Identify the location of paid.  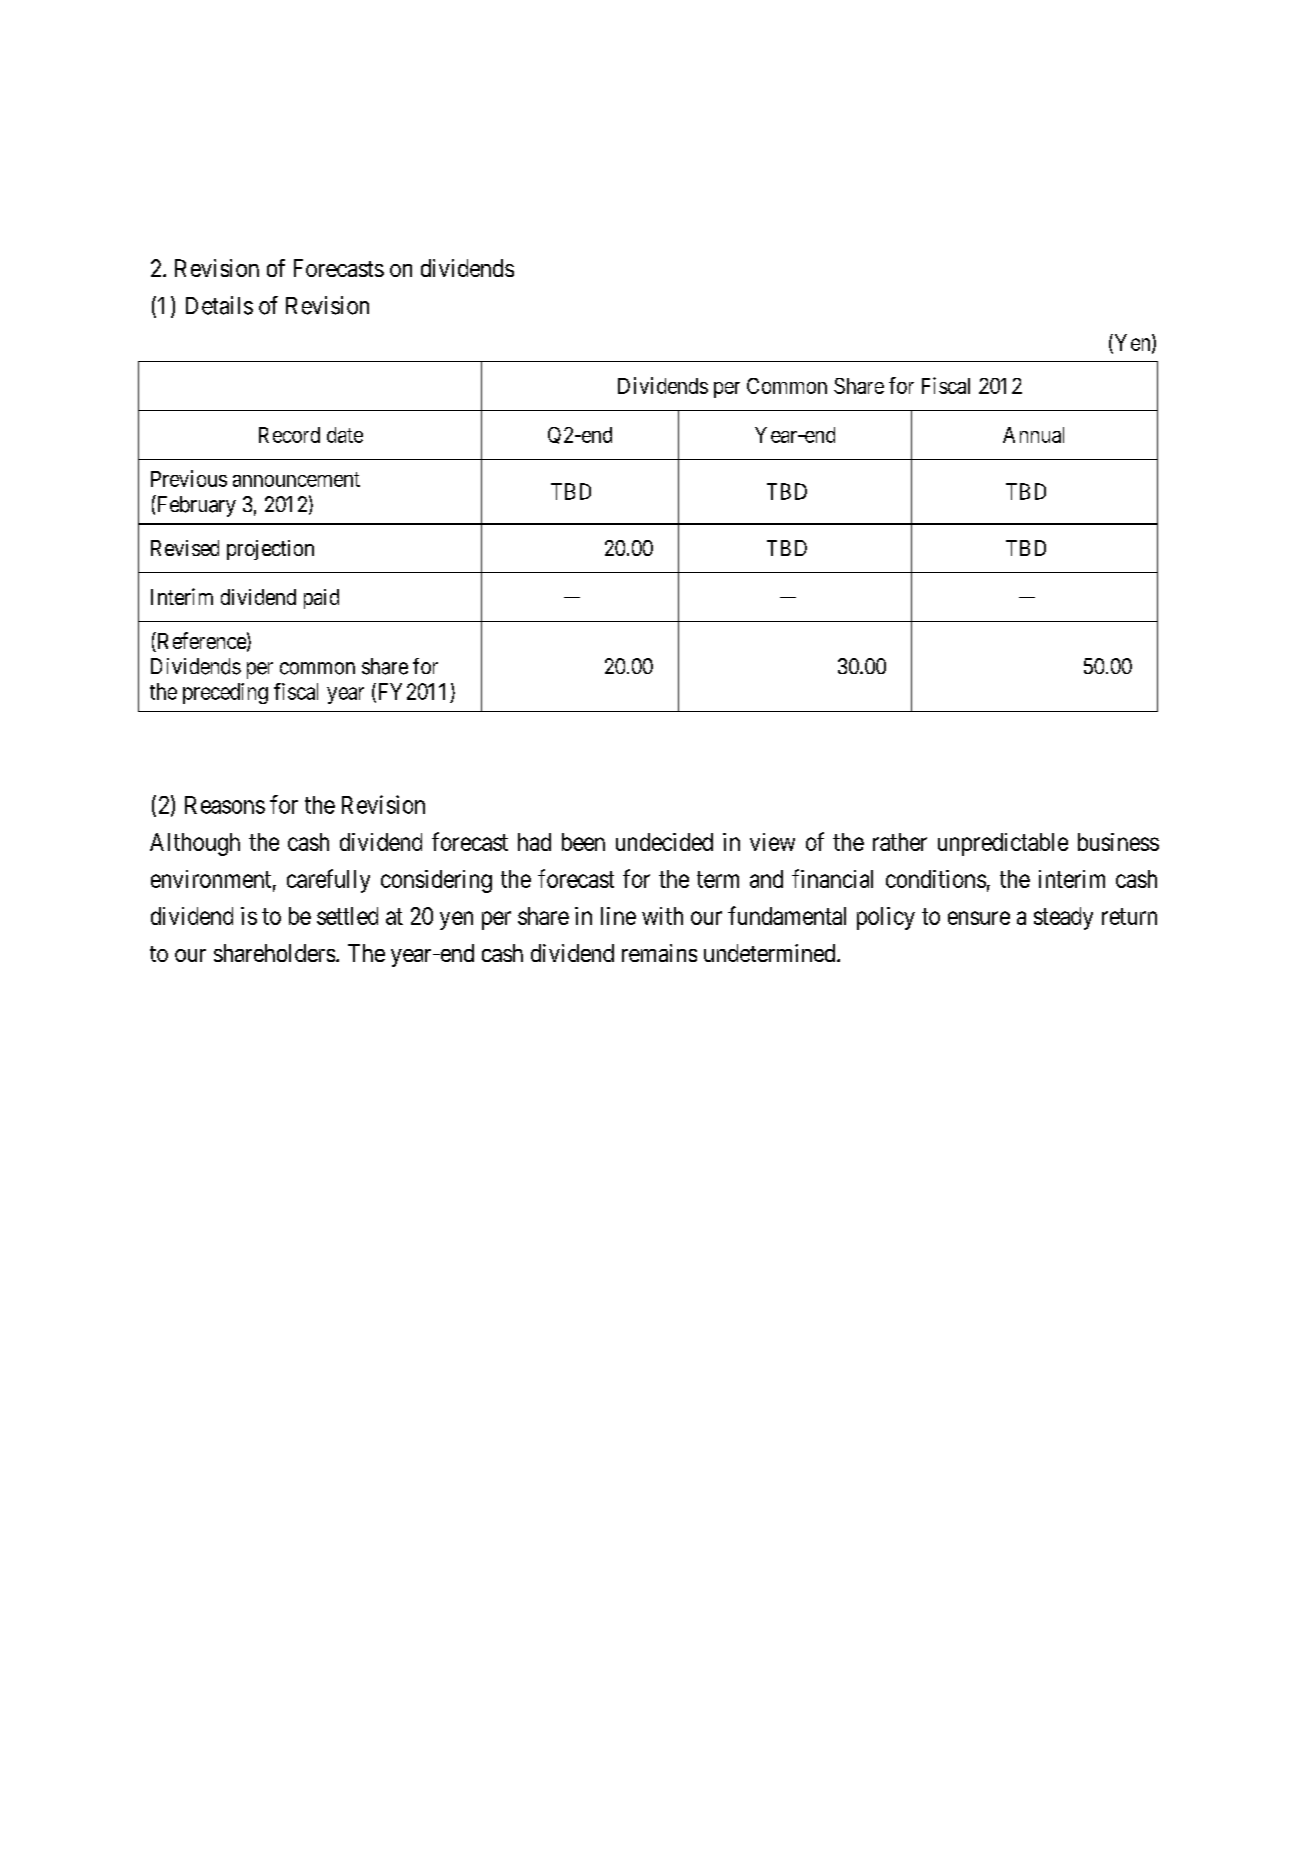
(321, 599).
